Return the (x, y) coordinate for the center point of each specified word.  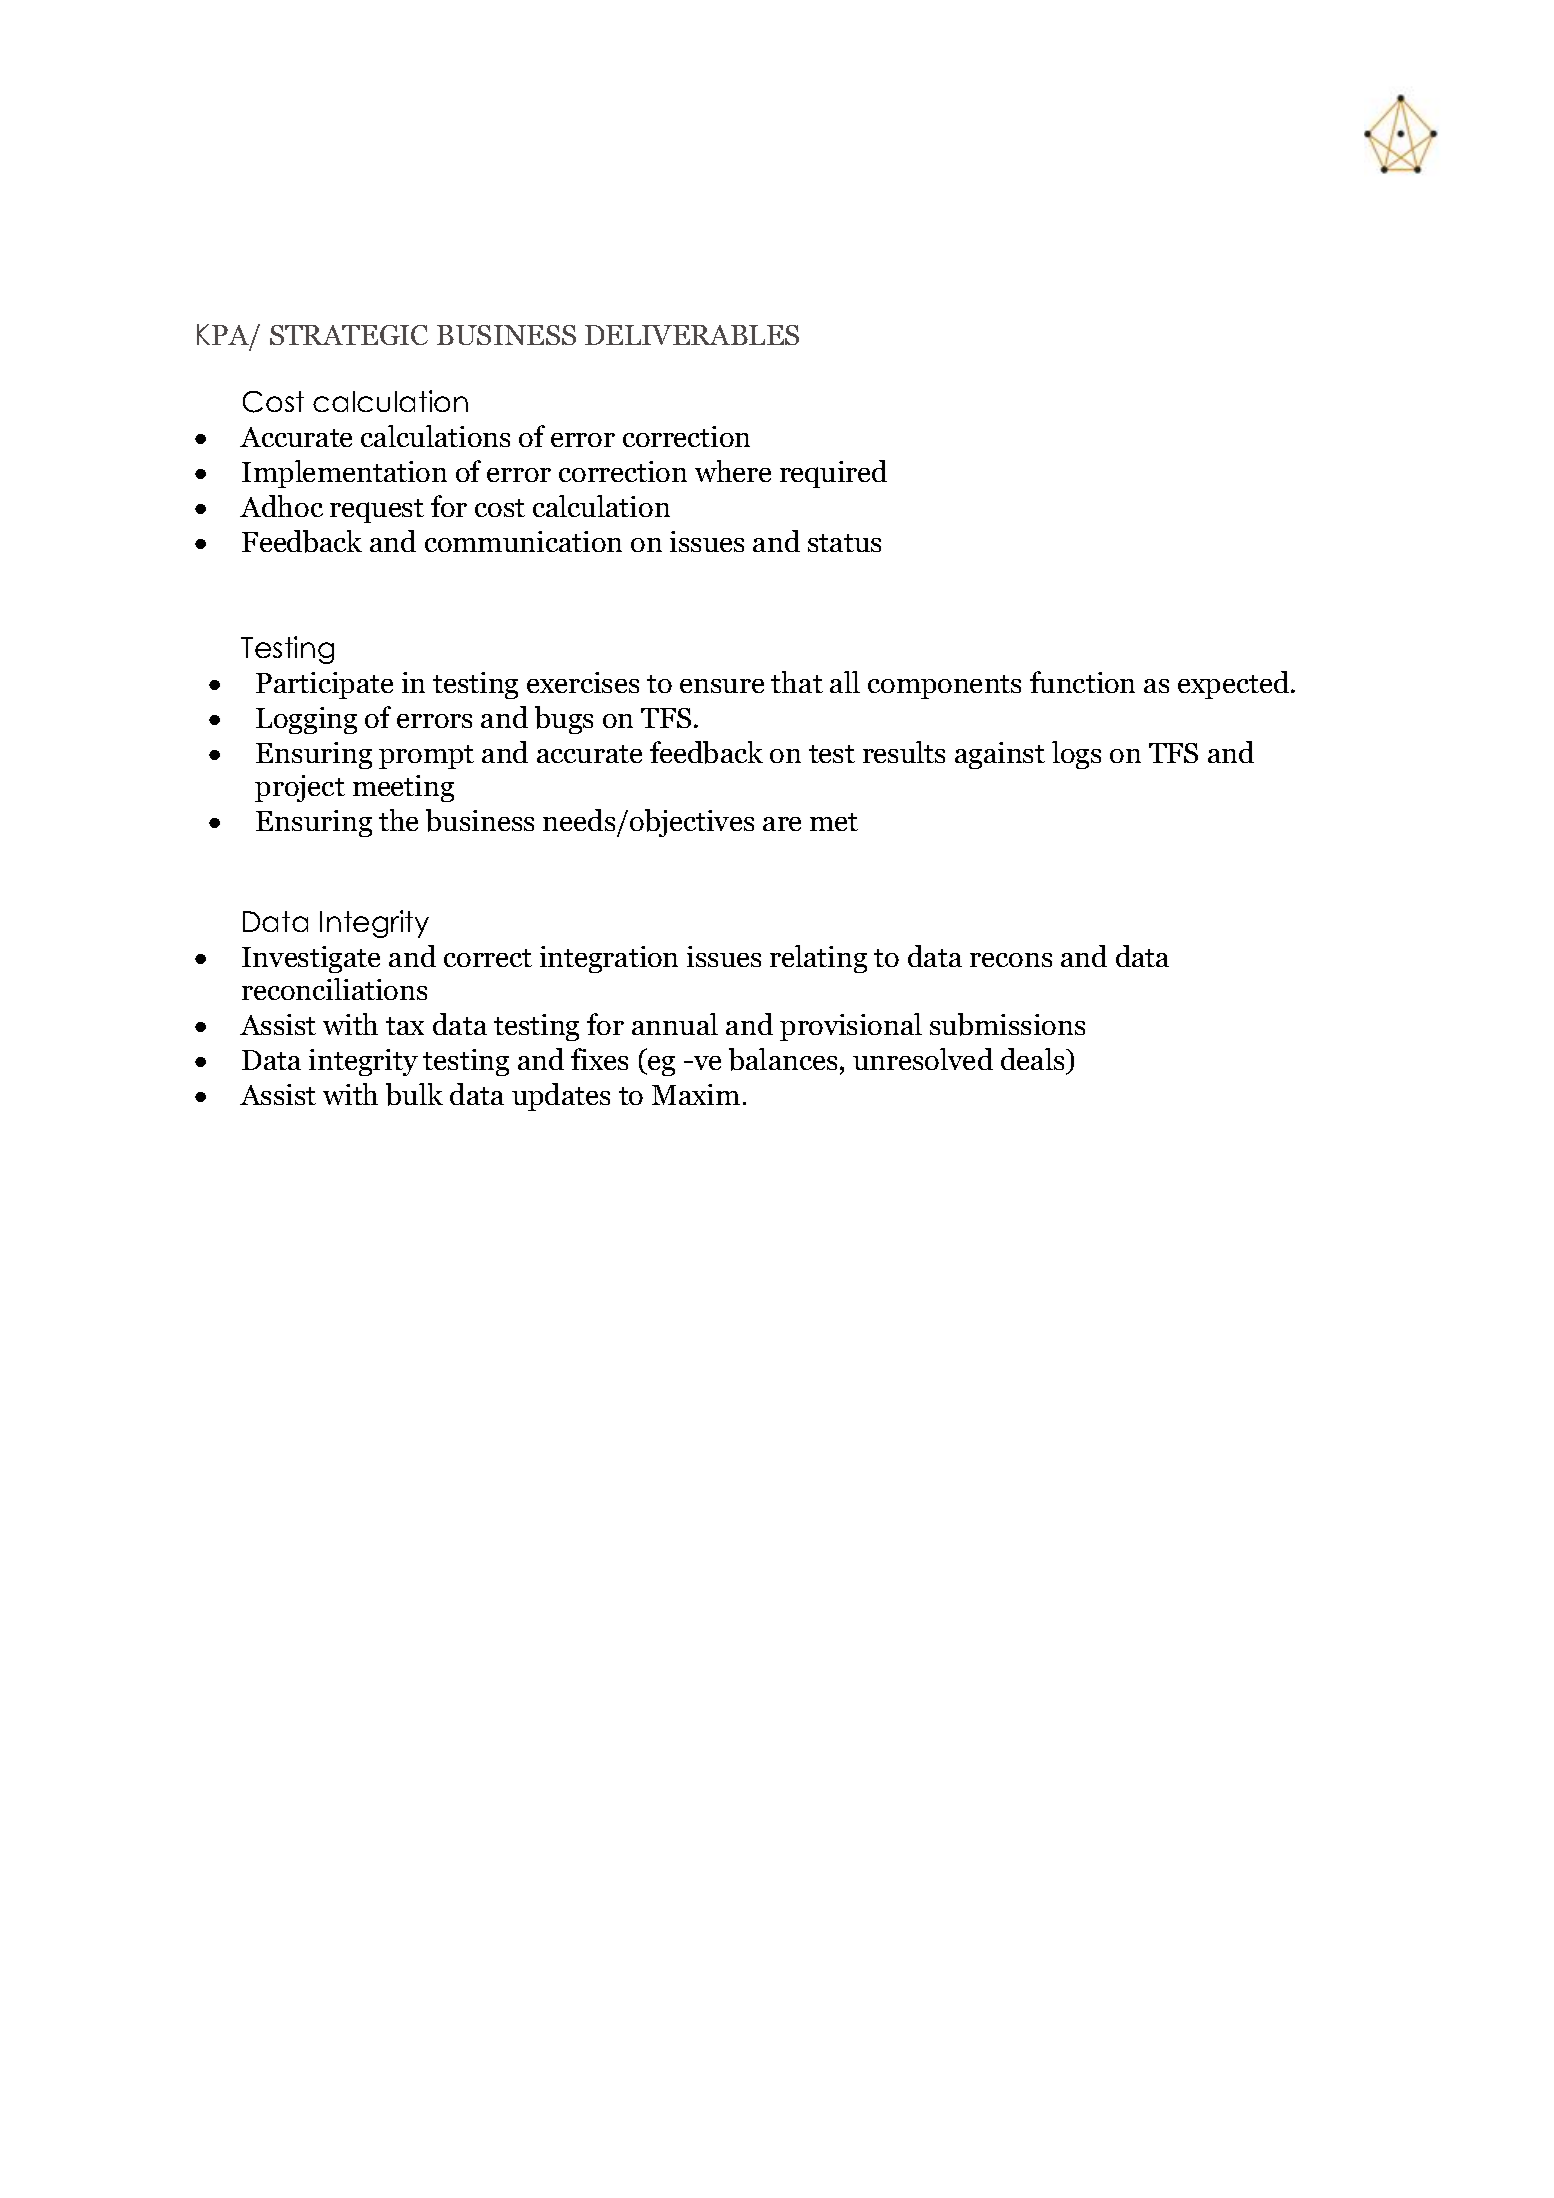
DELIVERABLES (692, 335)
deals (1034, 1059)
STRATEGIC (349, 335)
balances (783, 1059)
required (833, 474)
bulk (414, 1094)
